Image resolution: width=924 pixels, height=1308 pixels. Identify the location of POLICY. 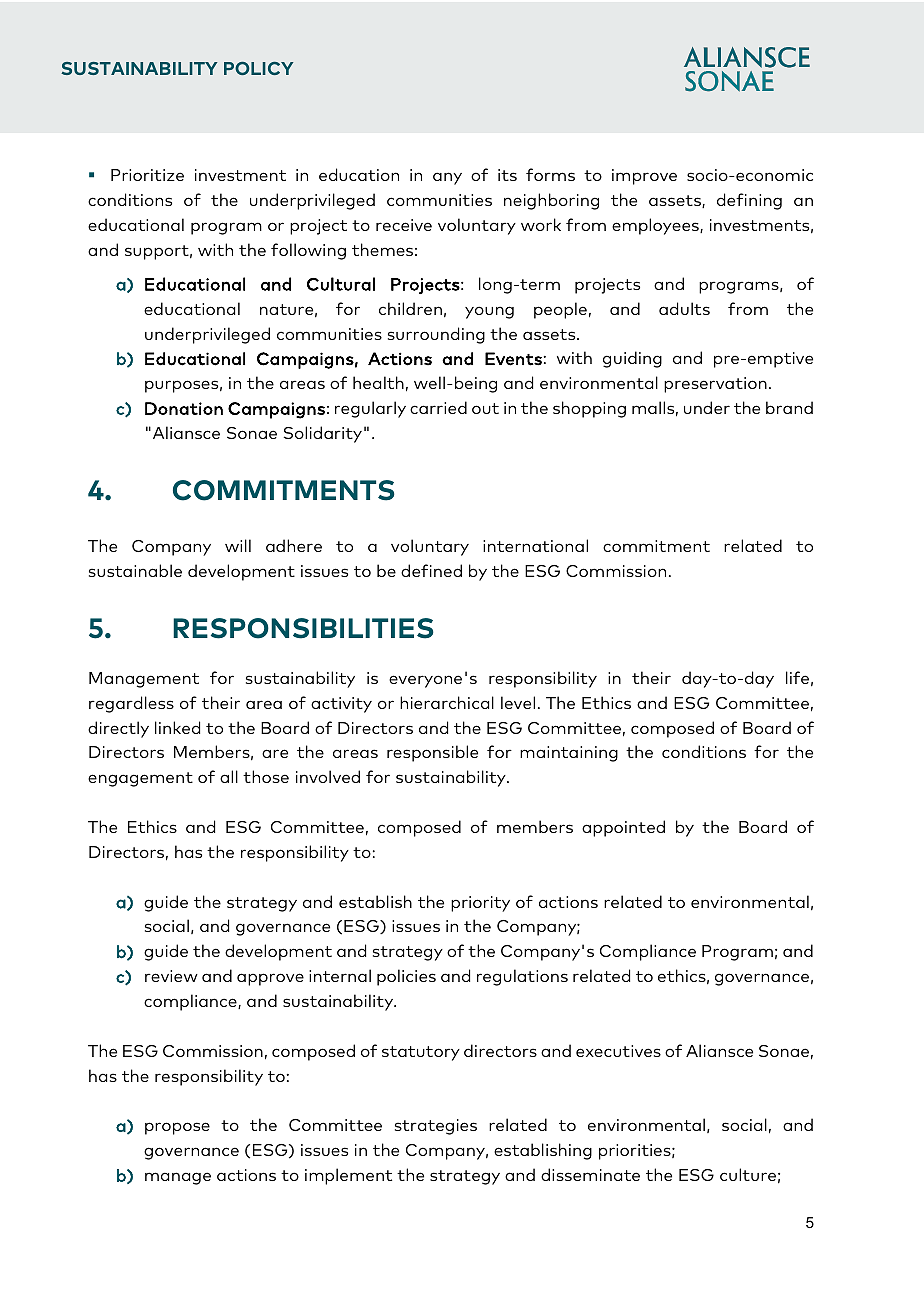
(259, 68).
